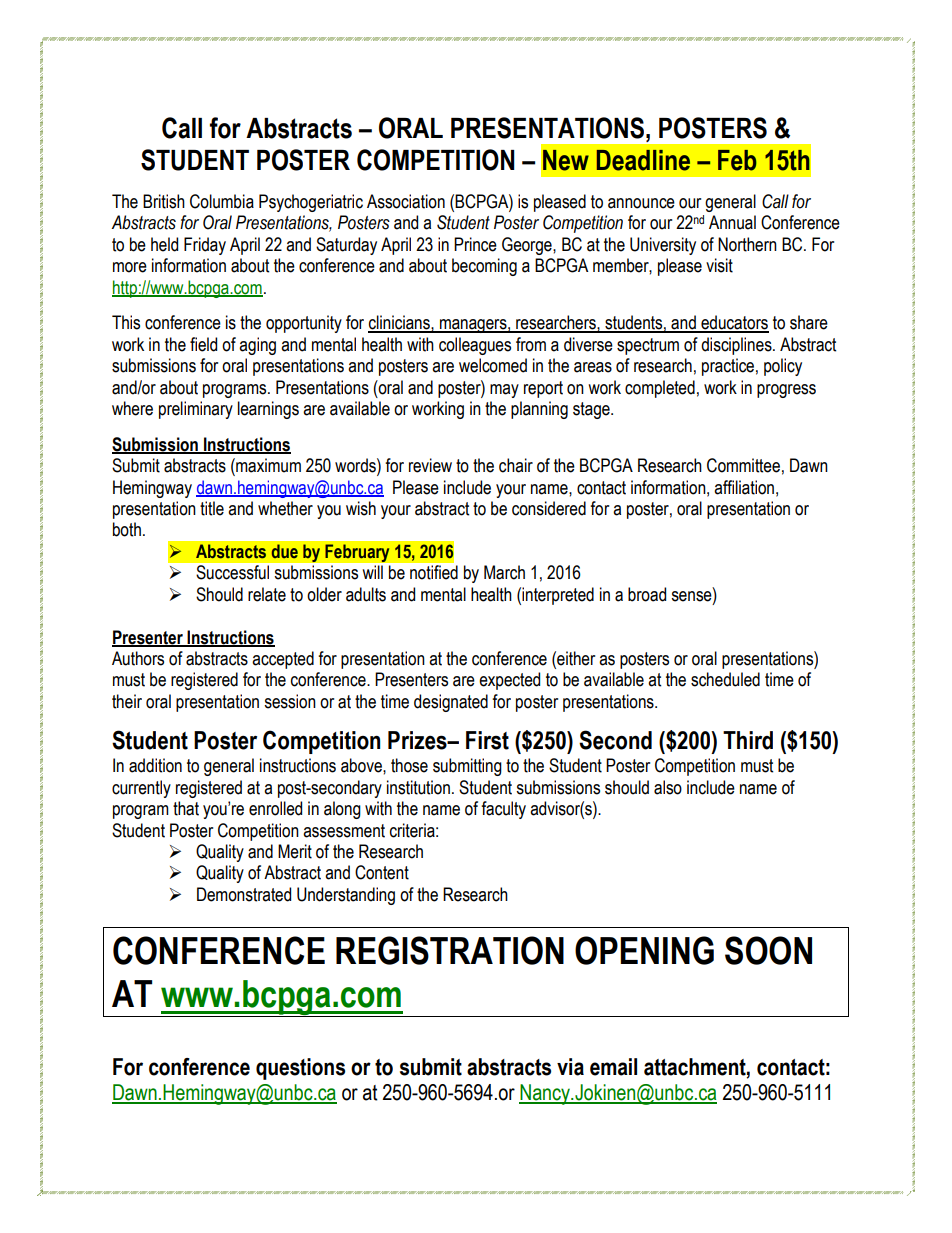  I want to click on progress, so click(786, 391).
